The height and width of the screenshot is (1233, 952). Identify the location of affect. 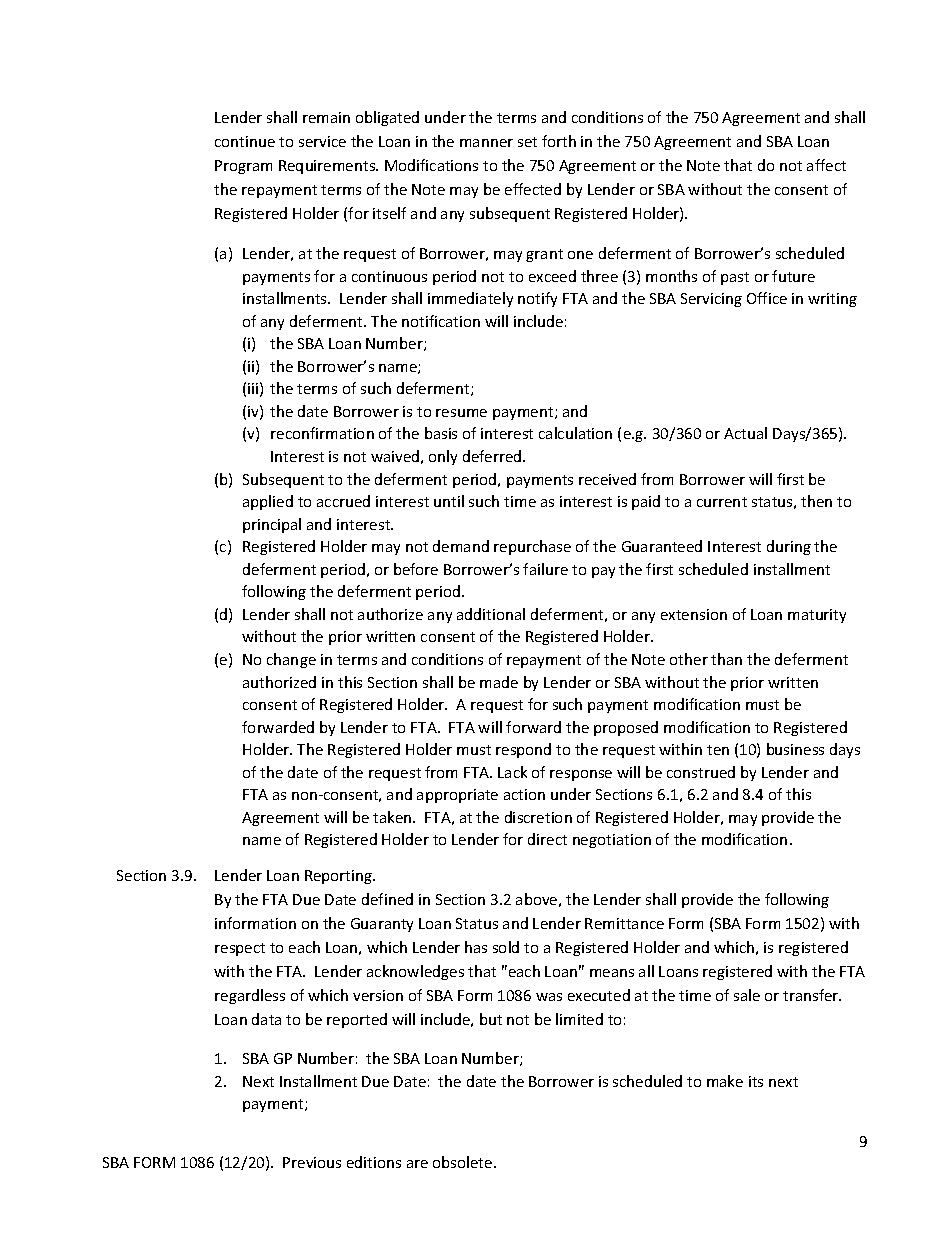
(826, 165).
